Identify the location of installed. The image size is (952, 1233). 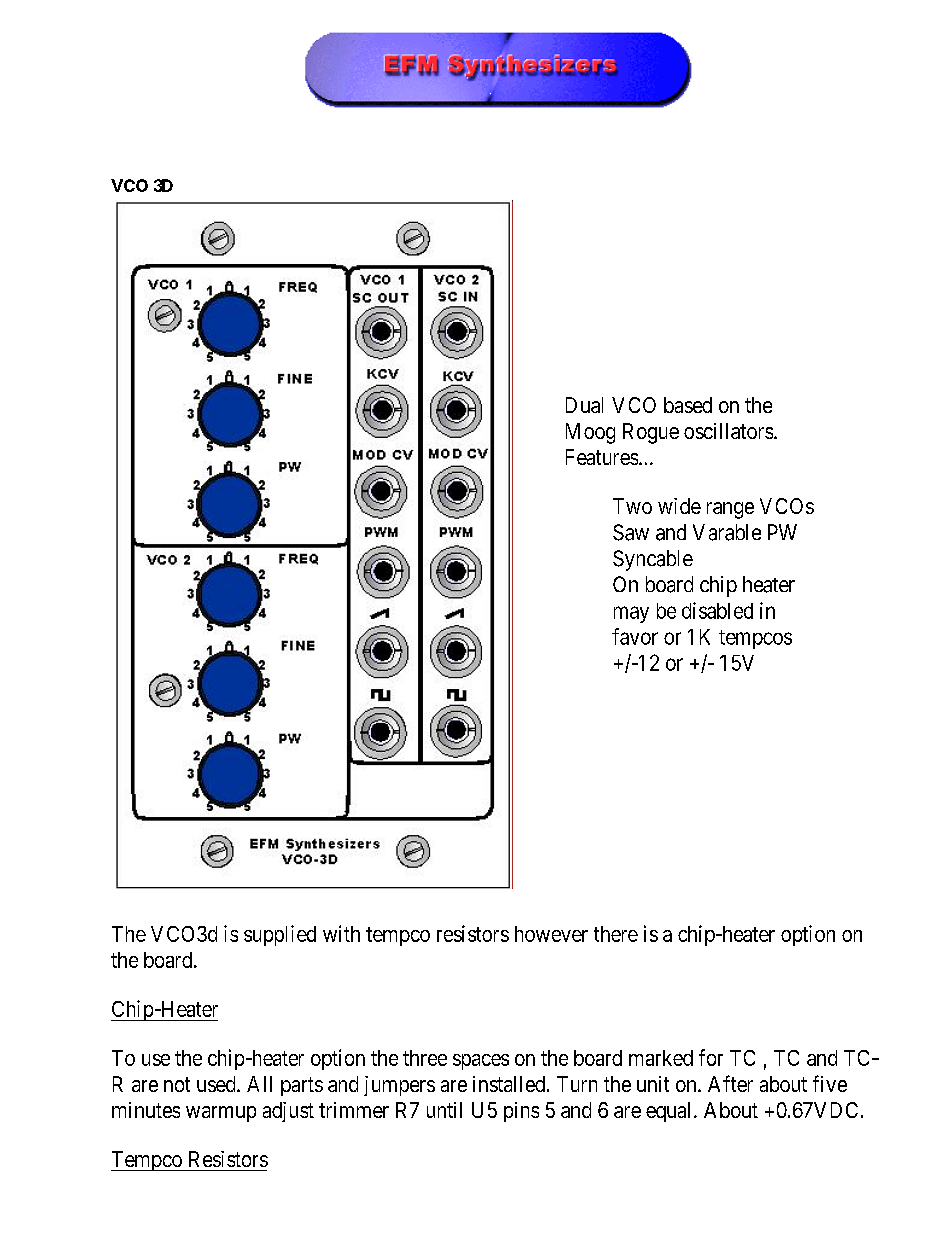
(510, 1084).
